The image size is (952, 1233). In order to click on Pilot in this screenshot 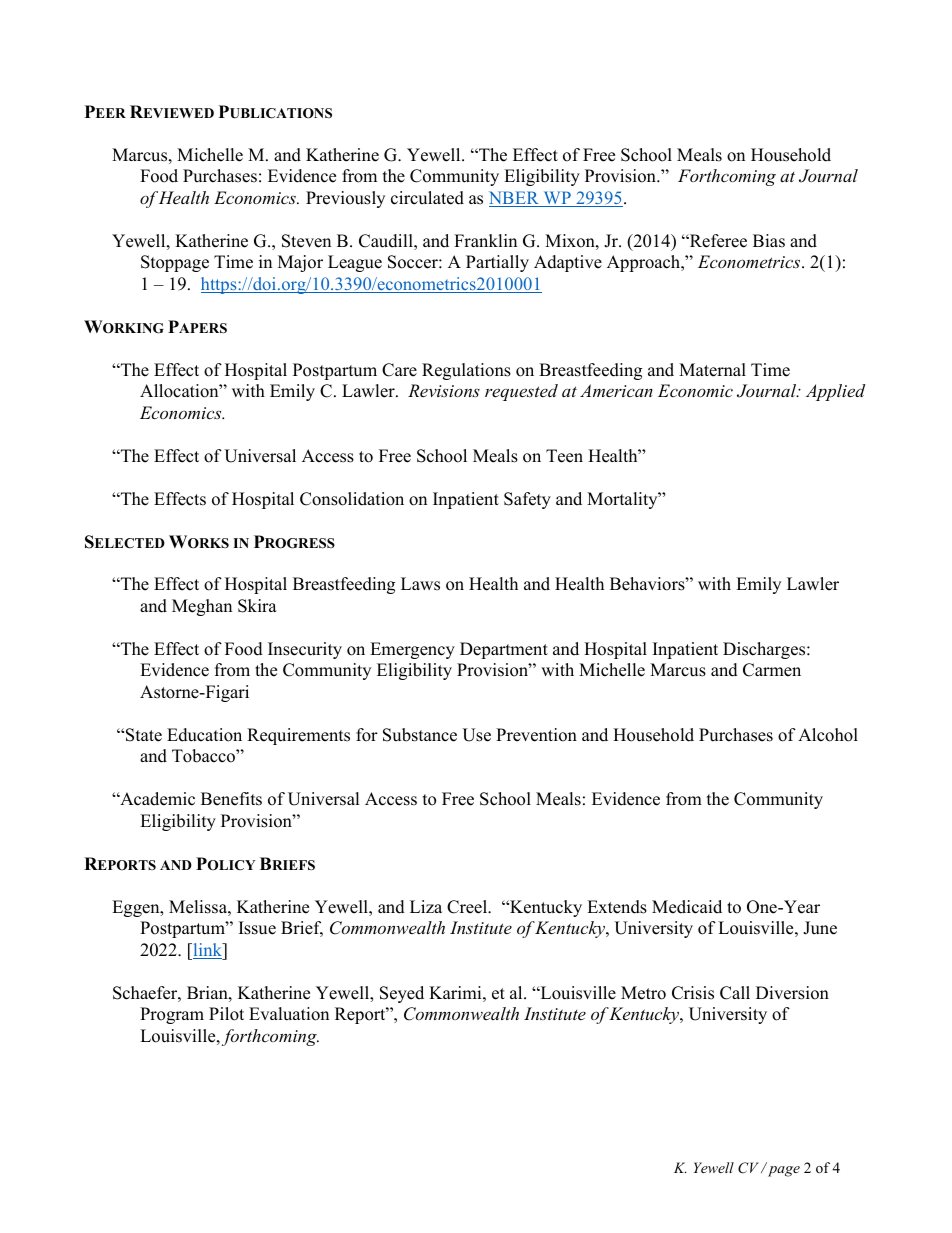, I will do `click(226, 1014)`.
